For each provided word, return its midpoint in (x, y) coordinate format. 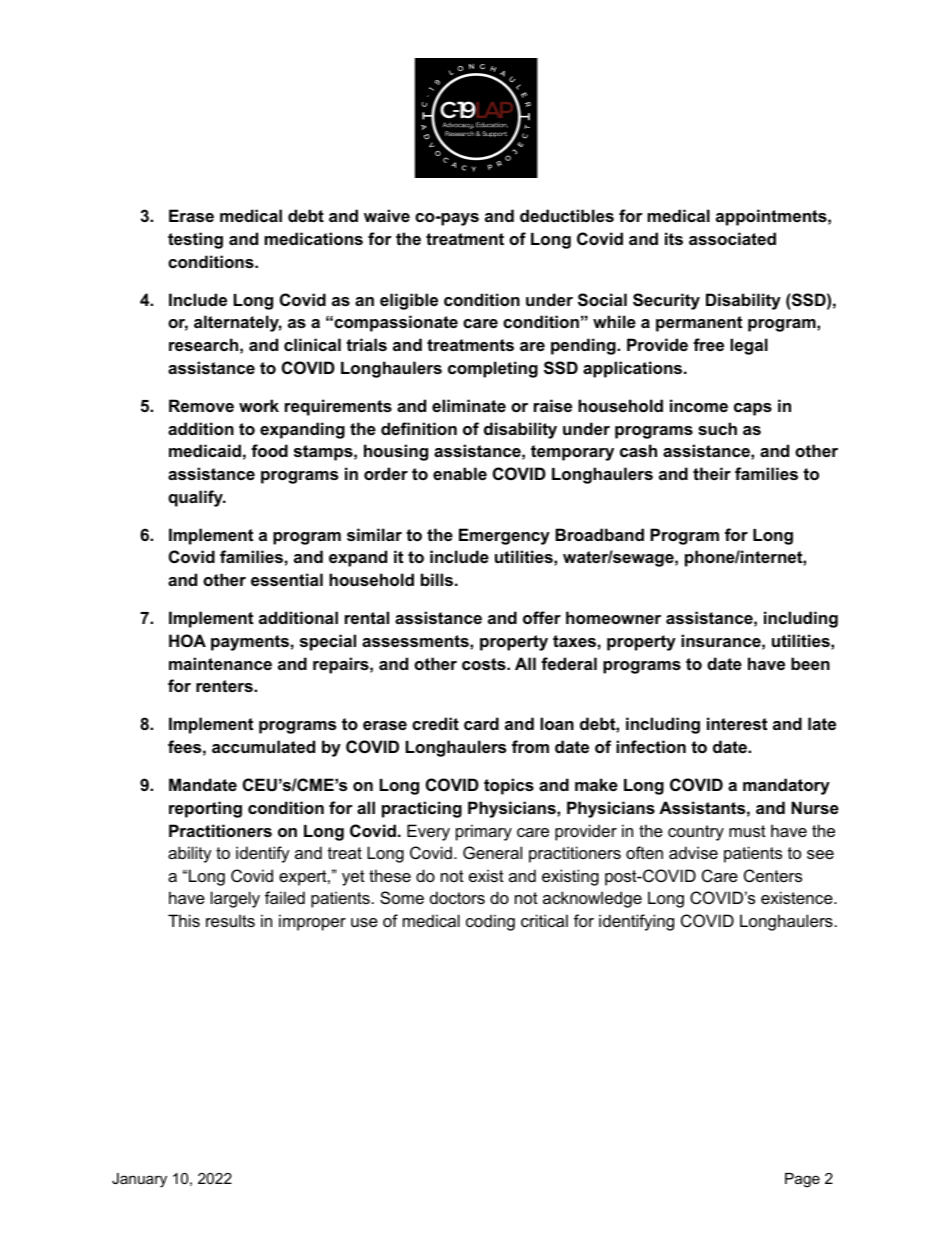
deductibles (567, 215)
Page (802, 1180)
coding (490, 922)
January (139, 1180)
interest (737, 723)
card (481, 723)
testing (195, 240)
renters (225, 686)
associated (732, 238)
